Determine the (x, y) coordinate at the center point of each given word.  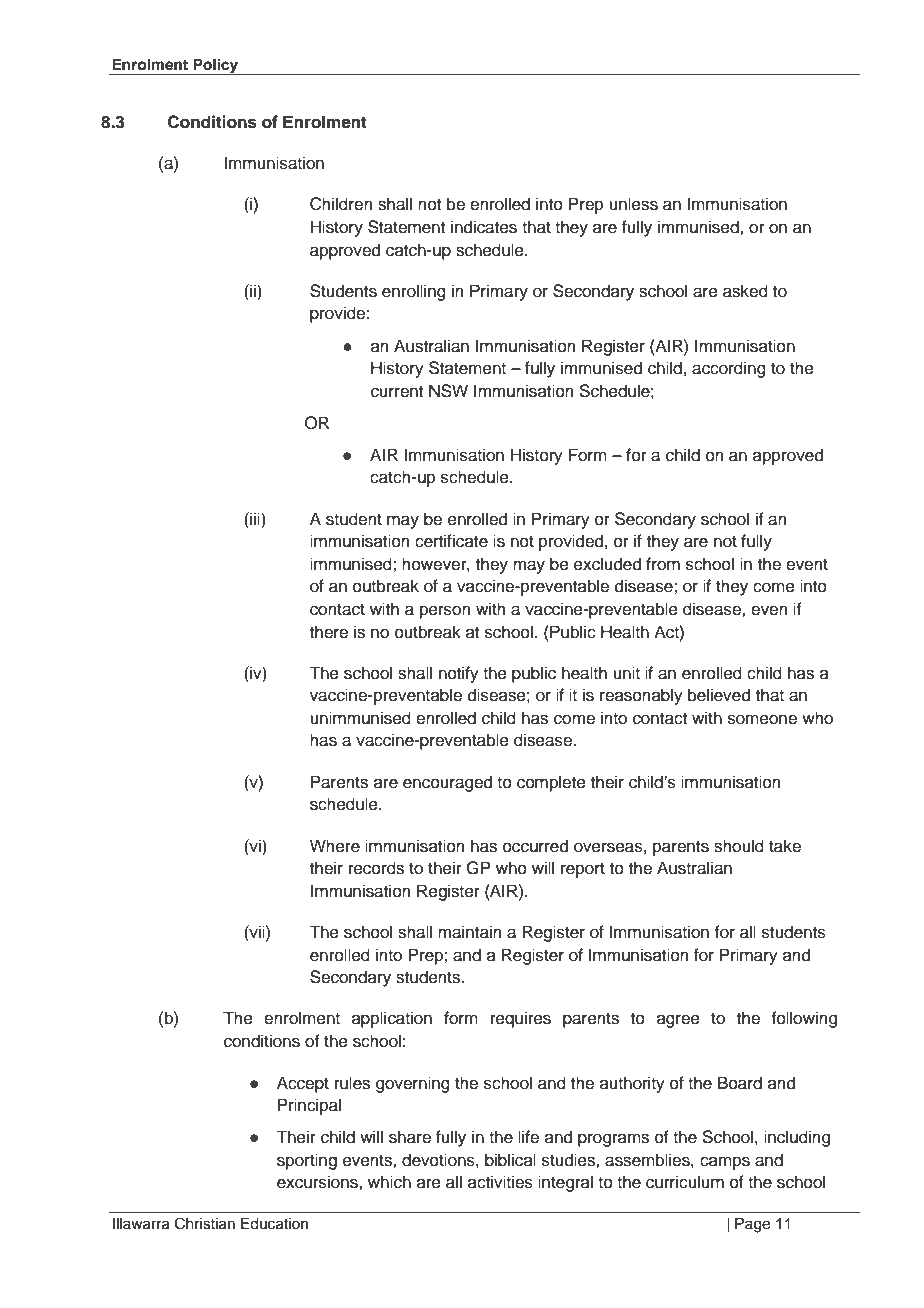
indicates (484, 227)
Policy (216, 66)
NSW (448, 391)
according (729, 369)
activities (500, 1182)
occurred (535, 846)
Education (274, 1224)
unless (633, 204)
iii (255, 518)
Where (335, 846)
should (739, 846)
